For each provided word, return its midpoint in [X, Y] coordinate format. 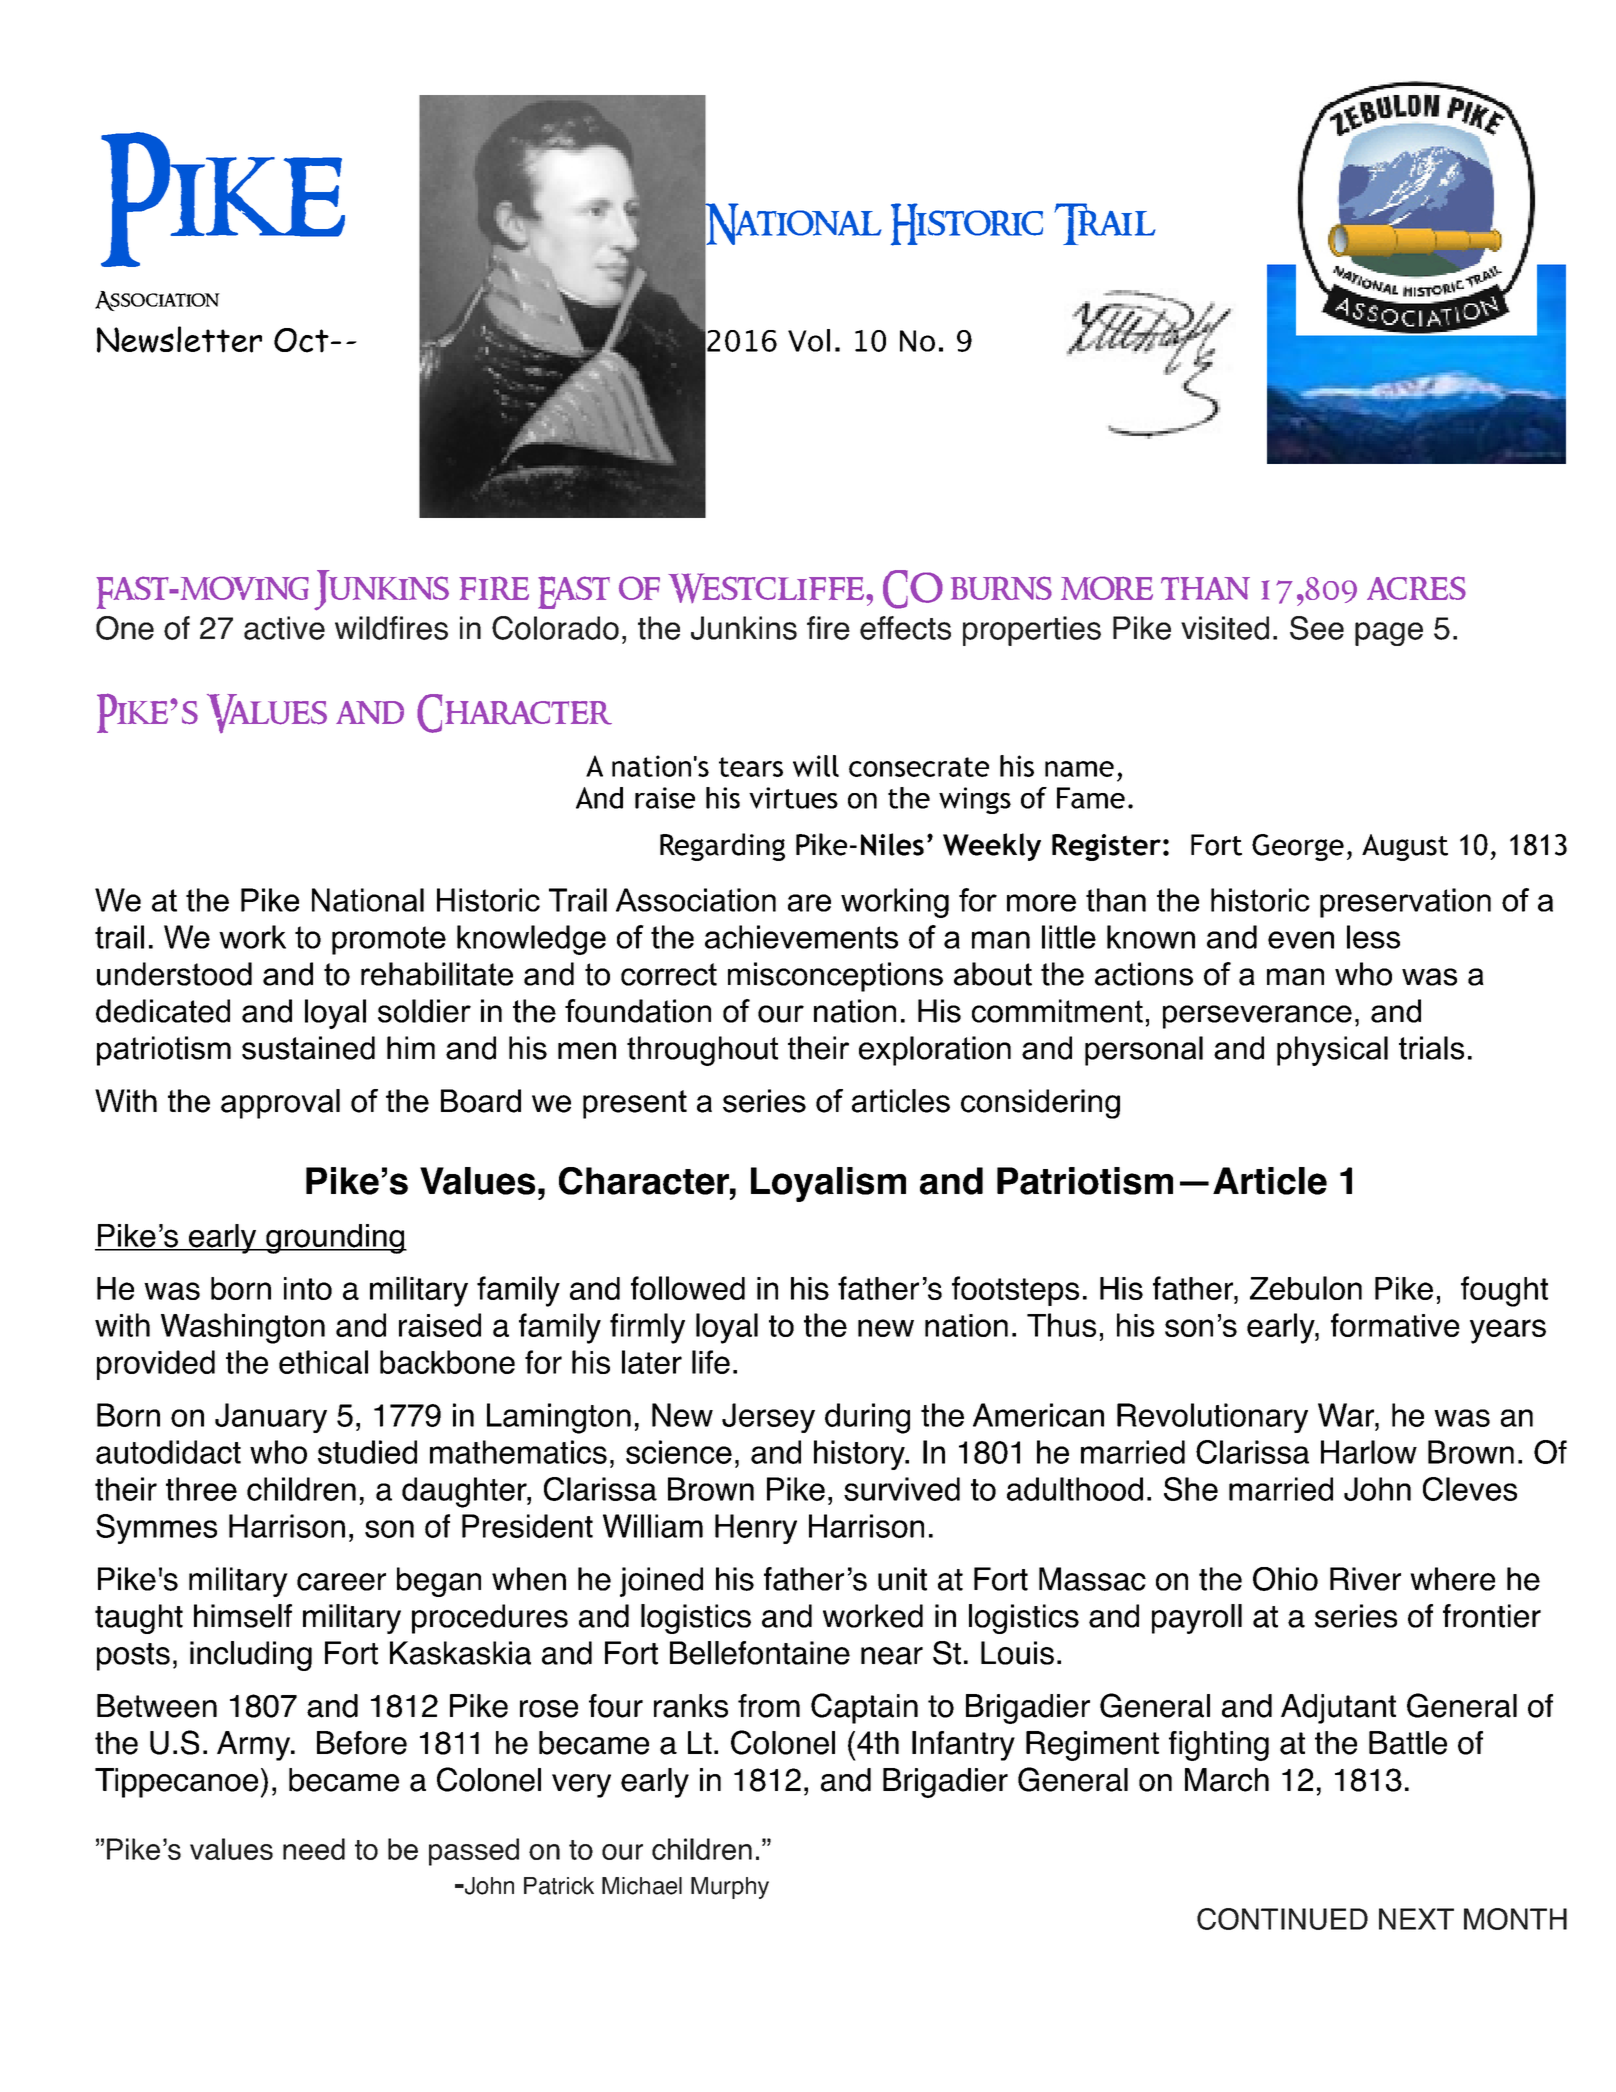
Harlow [1369, 1452]
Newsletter [179, 339]
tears [751, 767]
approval [280, 1104]
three [201, 1489]
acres [1416, 588]
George [1298, 847]
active [284, 628]
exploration [935, 1051]
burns [1001, 588]
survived [902, 1489]
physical [1332, 1051]
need [314, 1849]
